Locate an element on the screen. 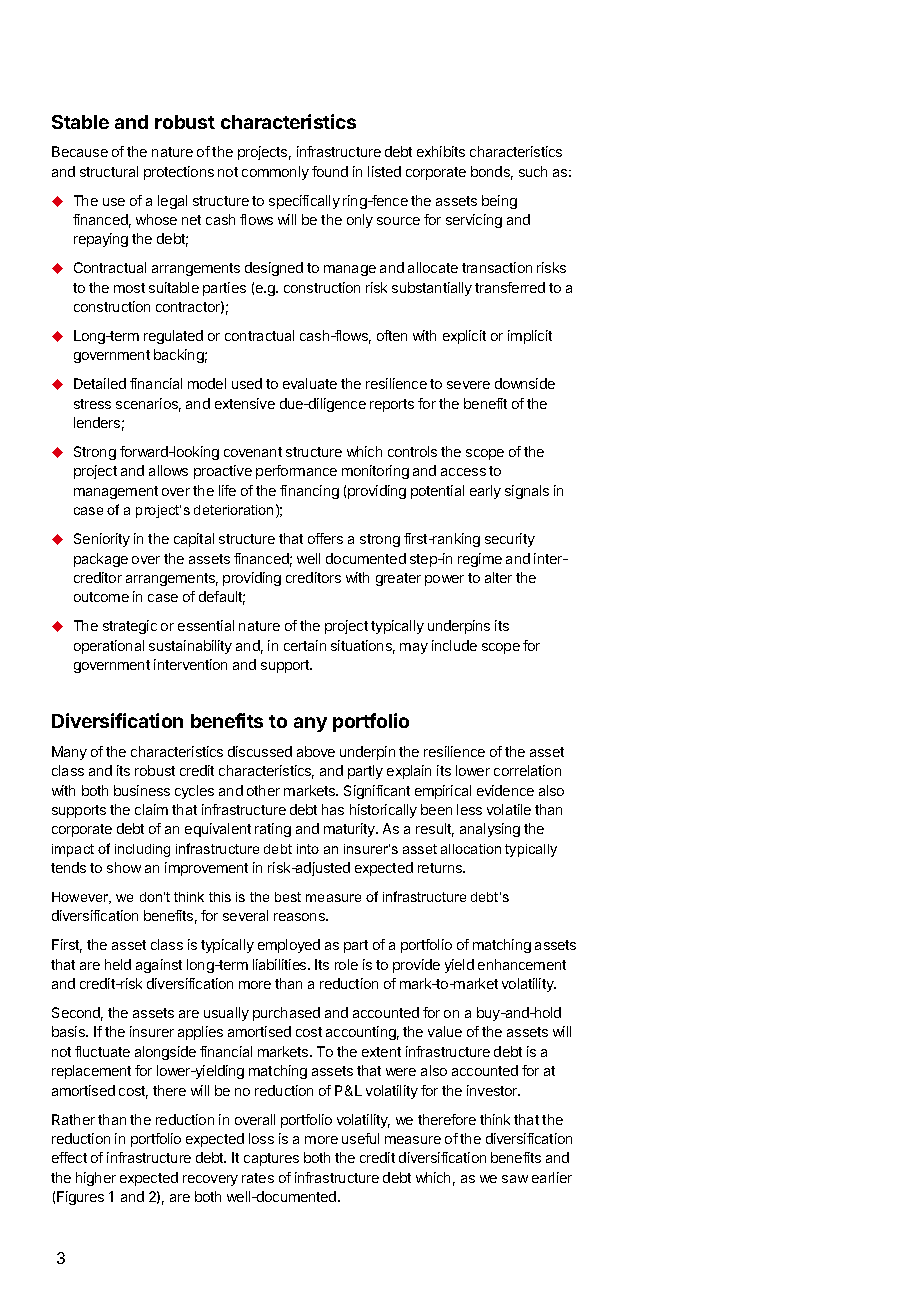 The height and width of the screenshot is (1316, 920). operational is located at coordinates (109, 647).
